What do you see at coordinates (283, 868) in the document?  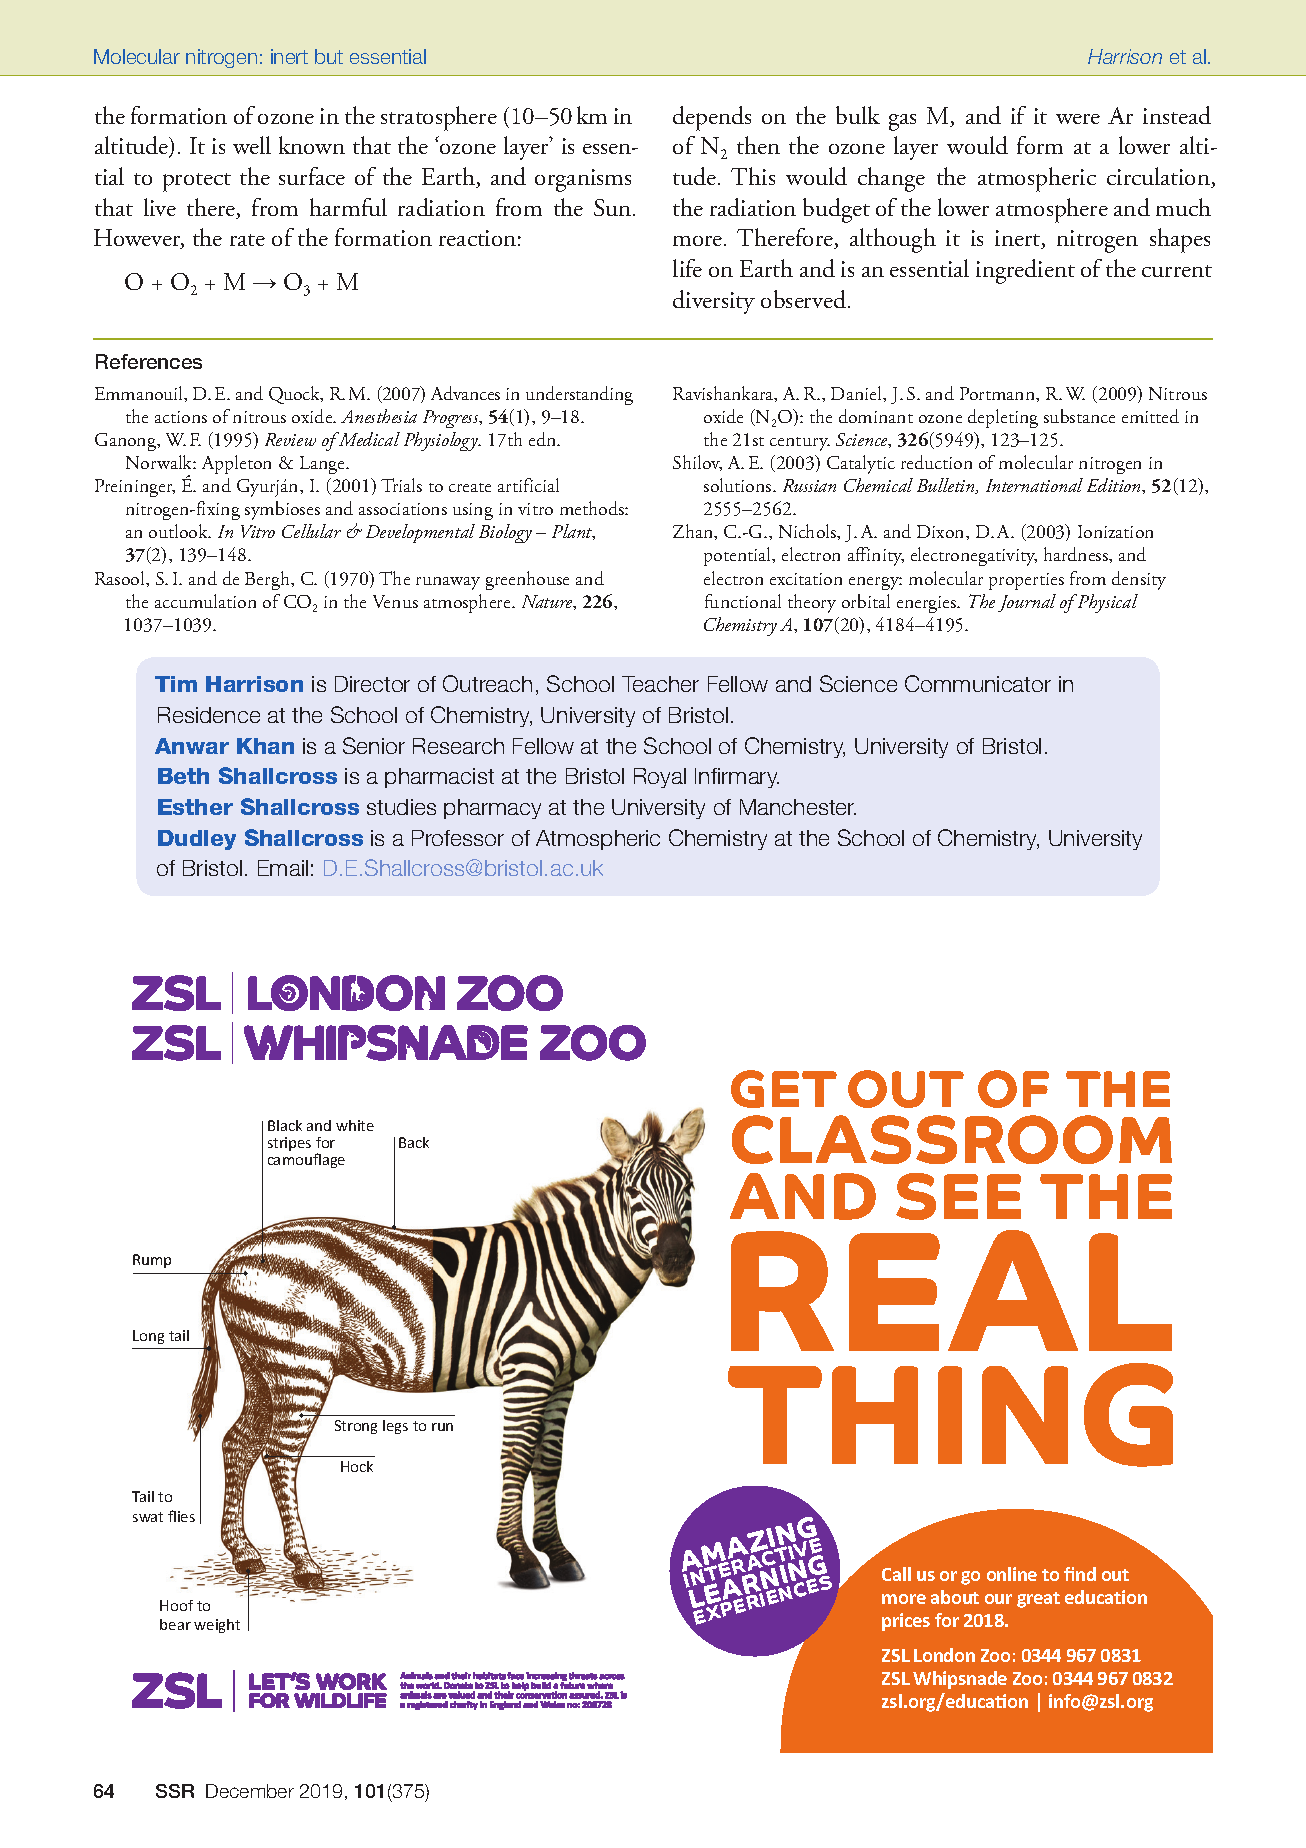 I see `Email` at bounding box center [283, 868].
